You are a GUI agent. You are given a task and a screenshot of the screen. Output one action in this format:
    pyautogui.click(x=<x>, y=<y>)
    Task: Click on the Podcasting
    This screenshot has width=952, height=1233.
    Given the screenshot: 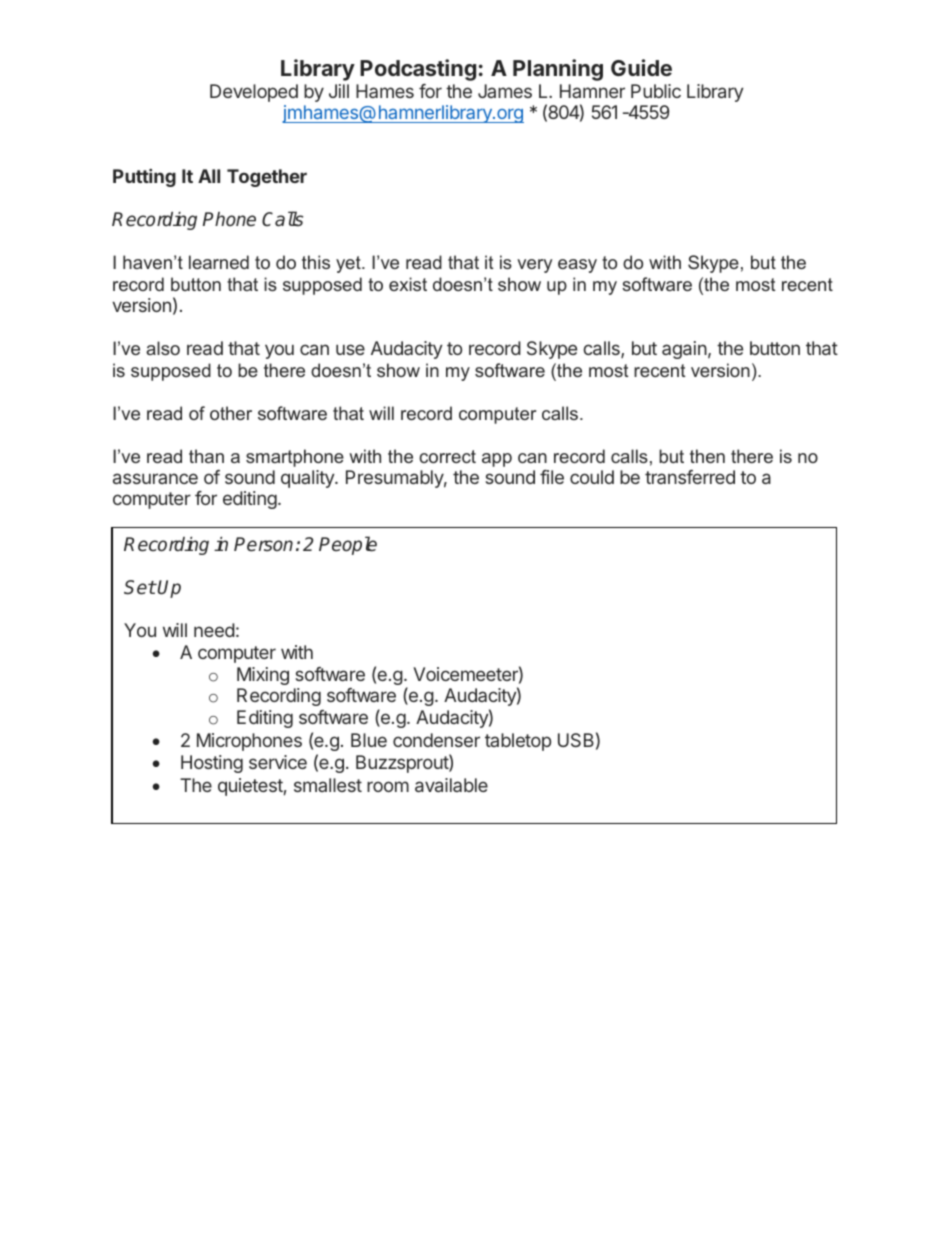 What is the action you would take?
    pyautogui.click(x=418, y=70)
